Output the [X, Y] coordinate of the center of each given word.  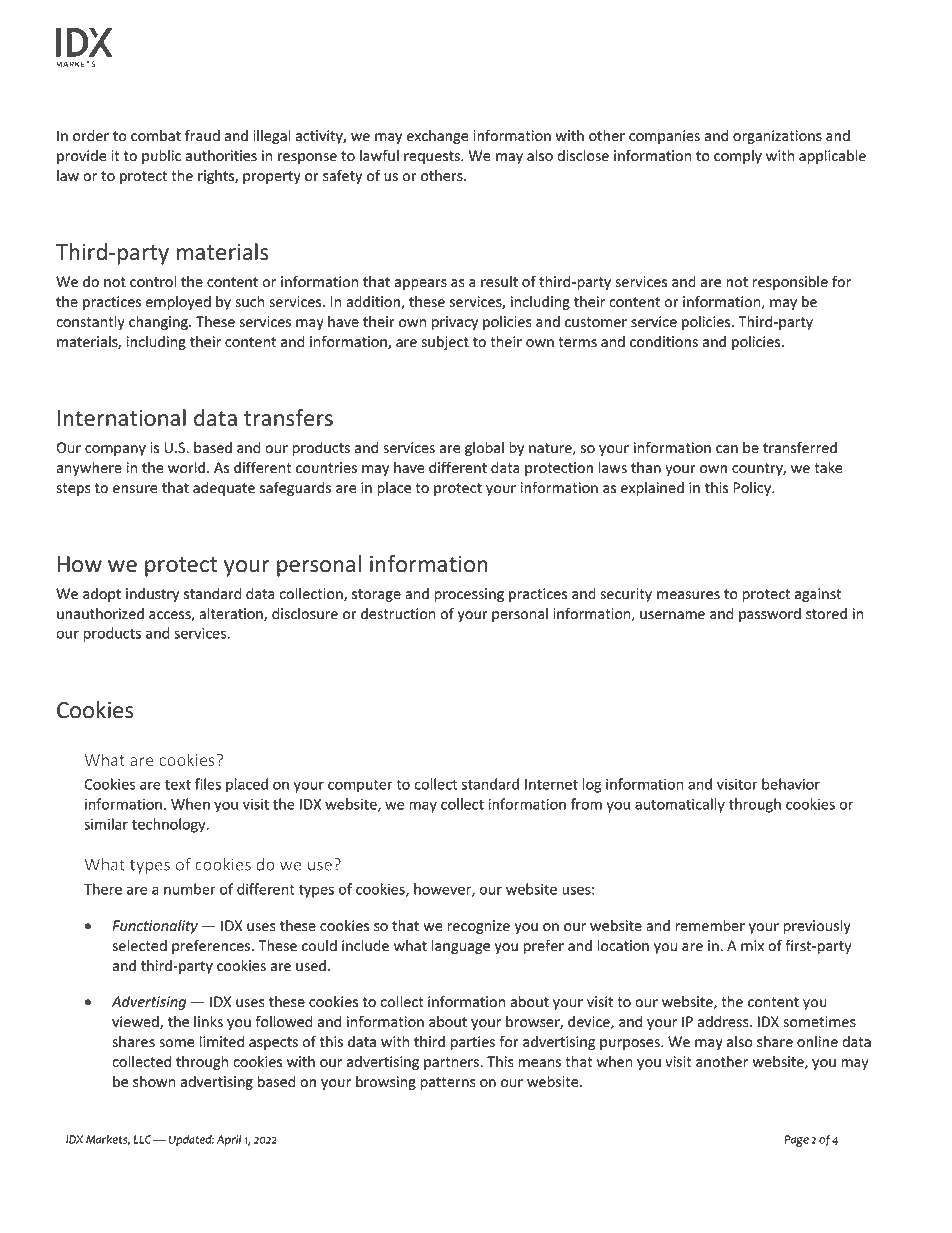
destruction [398, 614]
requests [433, 157]
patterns [448, 1083]
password [770, 615]
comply [738, 157]
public [161, 157]
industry [152, 595]
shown [154, 1082]
